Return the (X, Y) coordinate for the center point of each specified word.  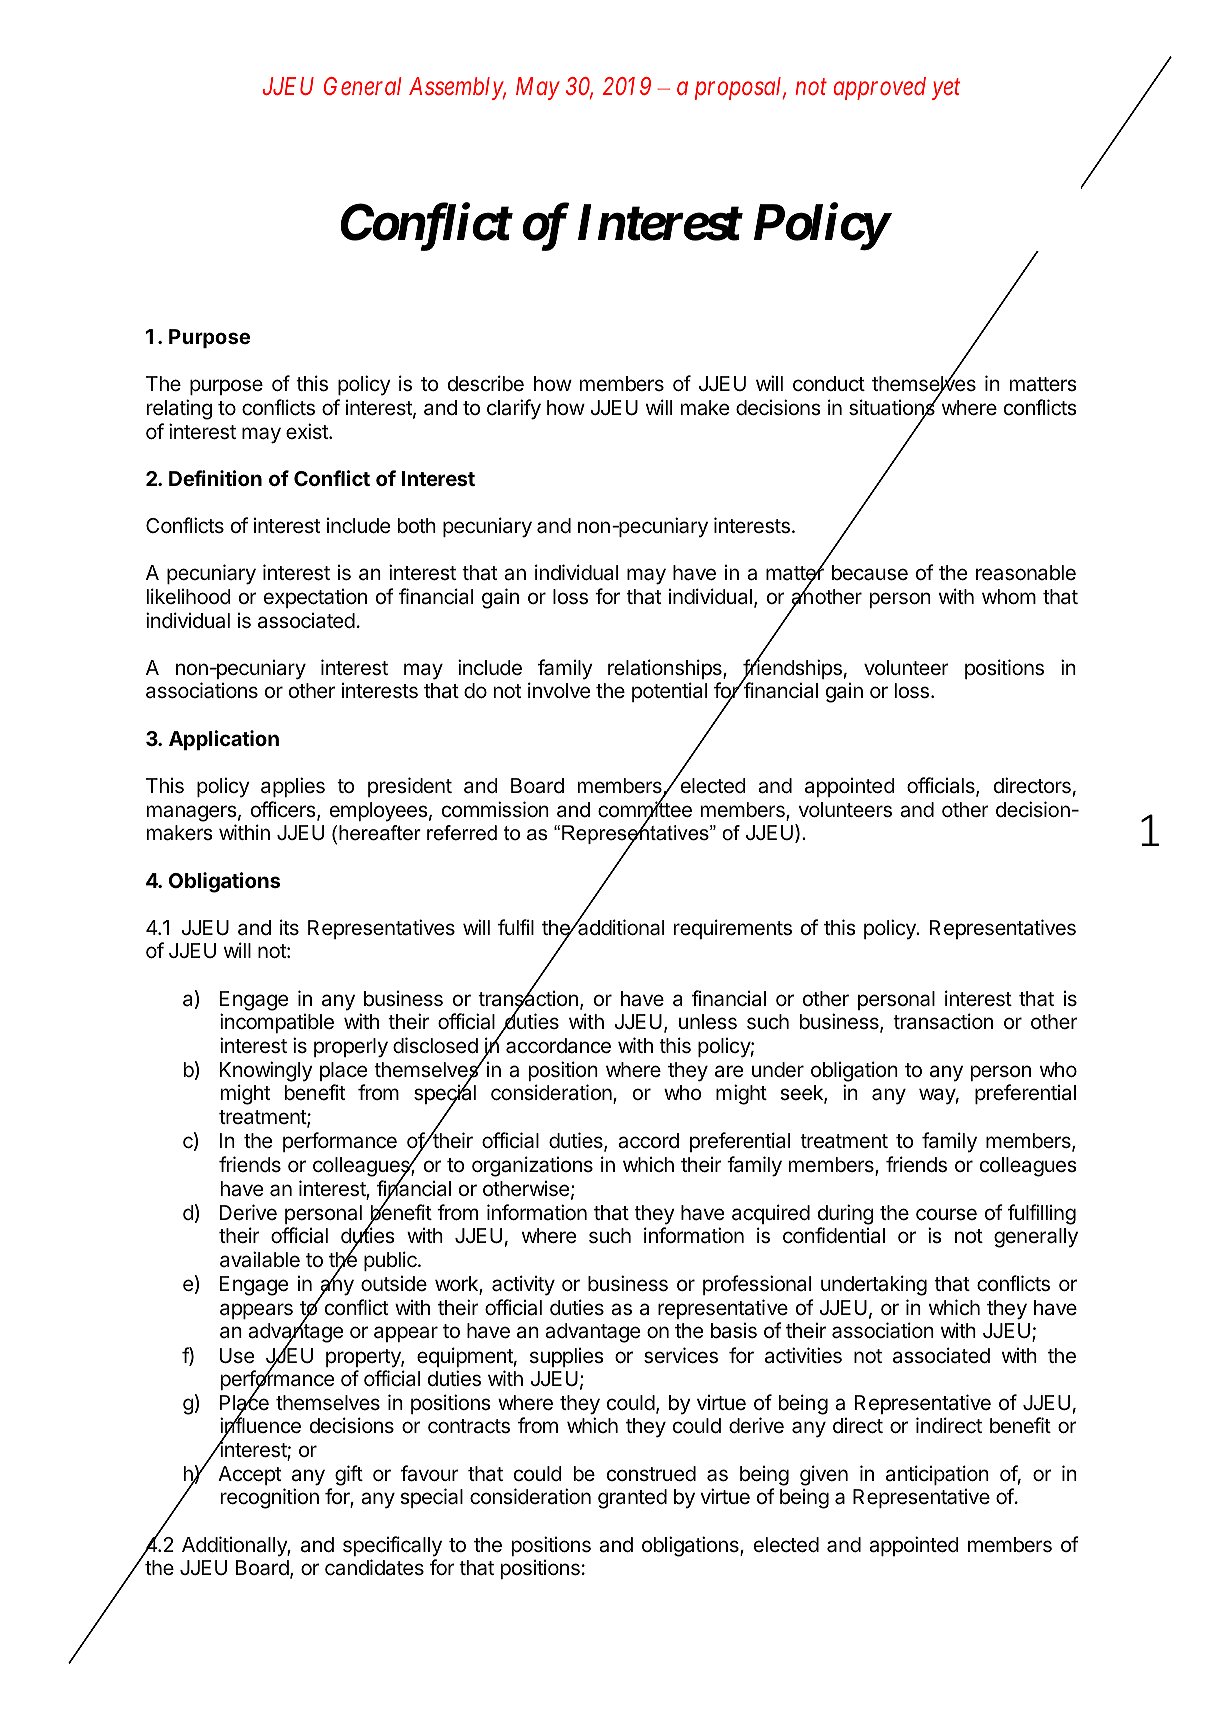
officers (284, 810)
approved (880, 88)
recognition (270, 1498)
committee (645, 810)
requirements (733, 929)
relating (179, 409)
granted (632, 1499)
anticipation (937, 1475)
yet (946, 90)
